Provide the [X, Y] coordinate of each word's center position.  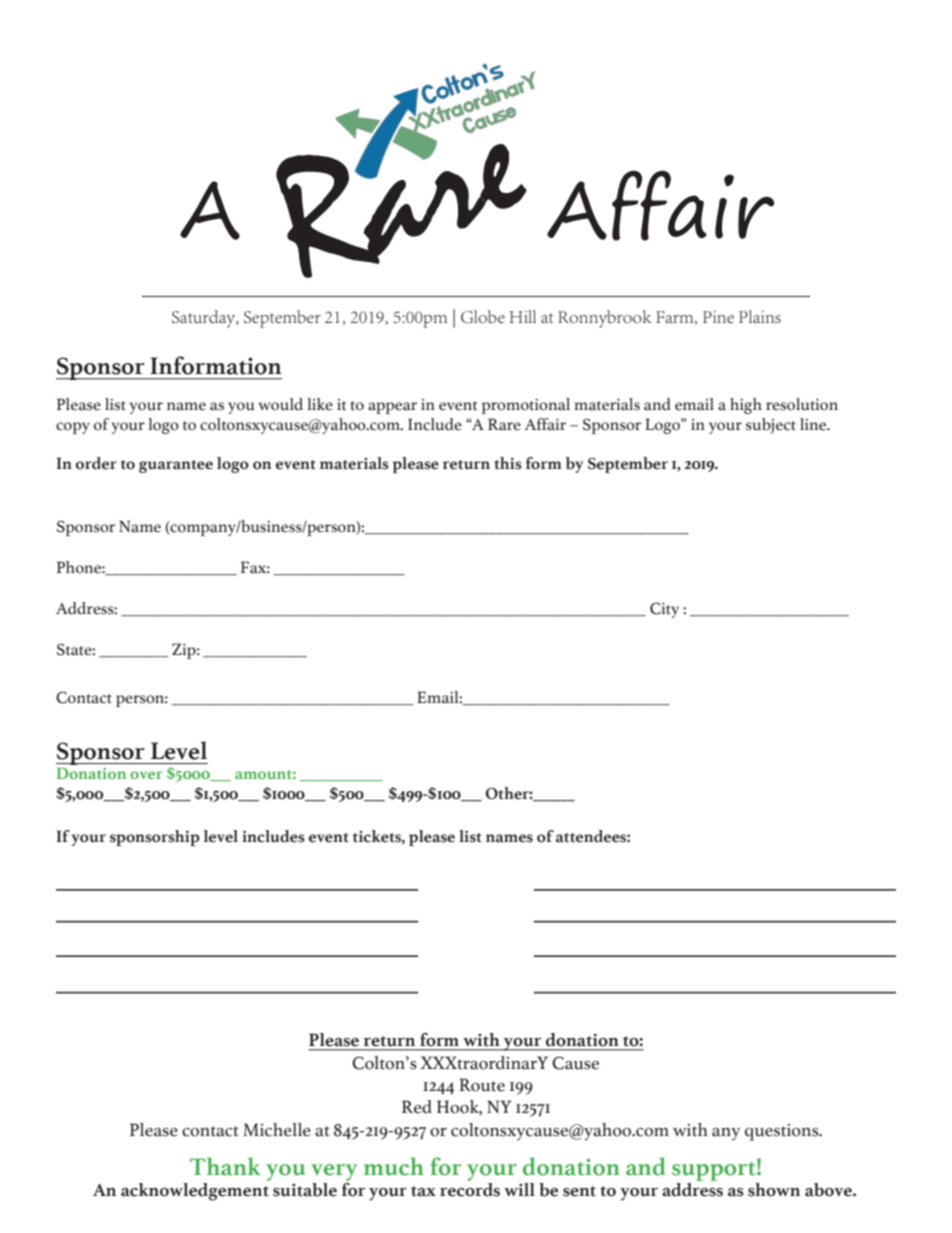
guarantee [176, 466]
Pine [718, 317]
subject [771, 426]
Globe [483, 317]
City [664, 610]
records [470, 1188]
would [280, 404]
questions [783, 1132]
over [146, 775]
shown [774, 1190]
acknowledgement [195, 1190]
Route [482, 1085]
